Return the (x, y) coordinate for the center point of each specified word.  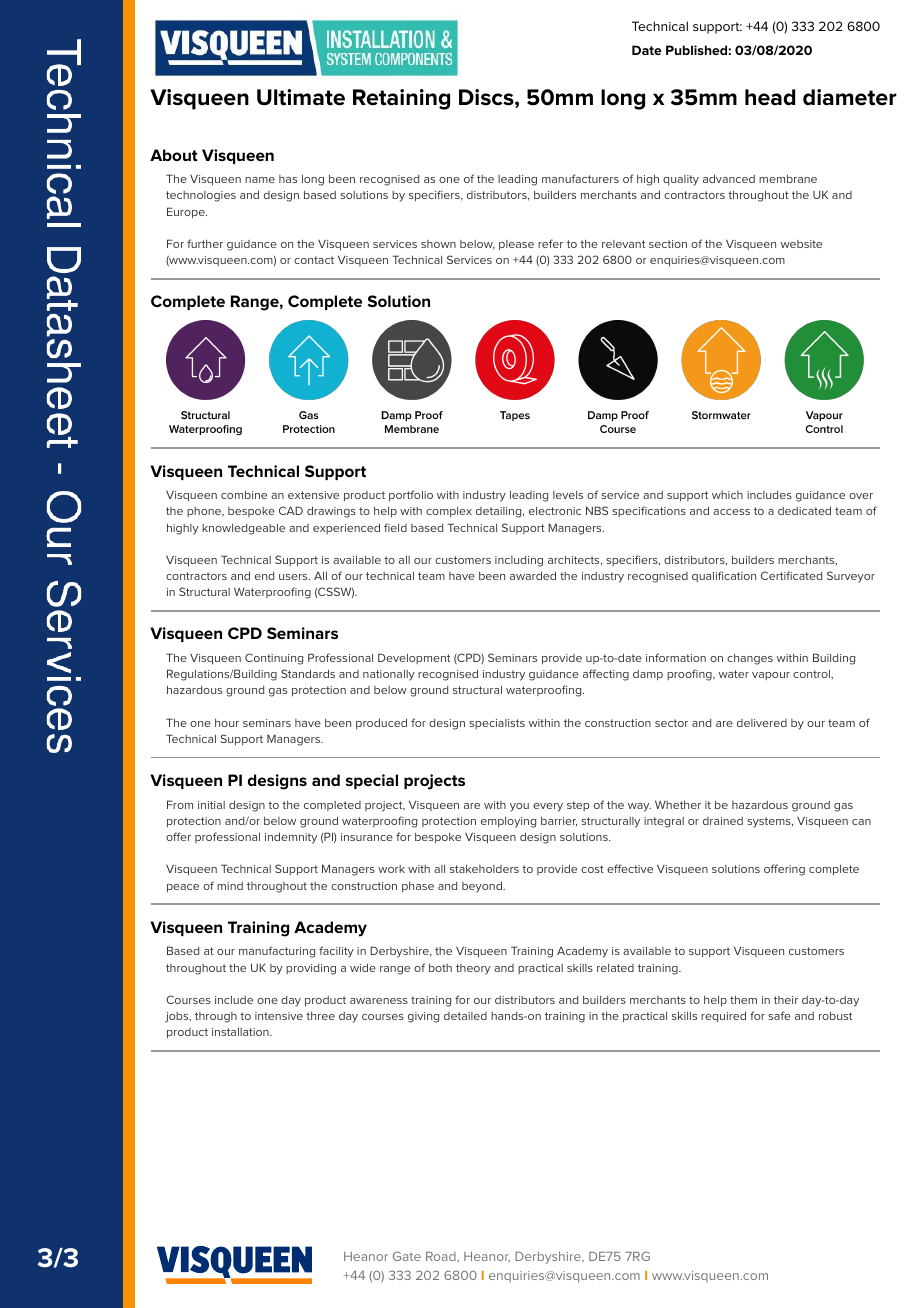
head (770, 97)
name (260, 180)
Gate (407, 1256)
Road (442, 1257)
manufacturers (580, 178)
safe (779, 1015)
